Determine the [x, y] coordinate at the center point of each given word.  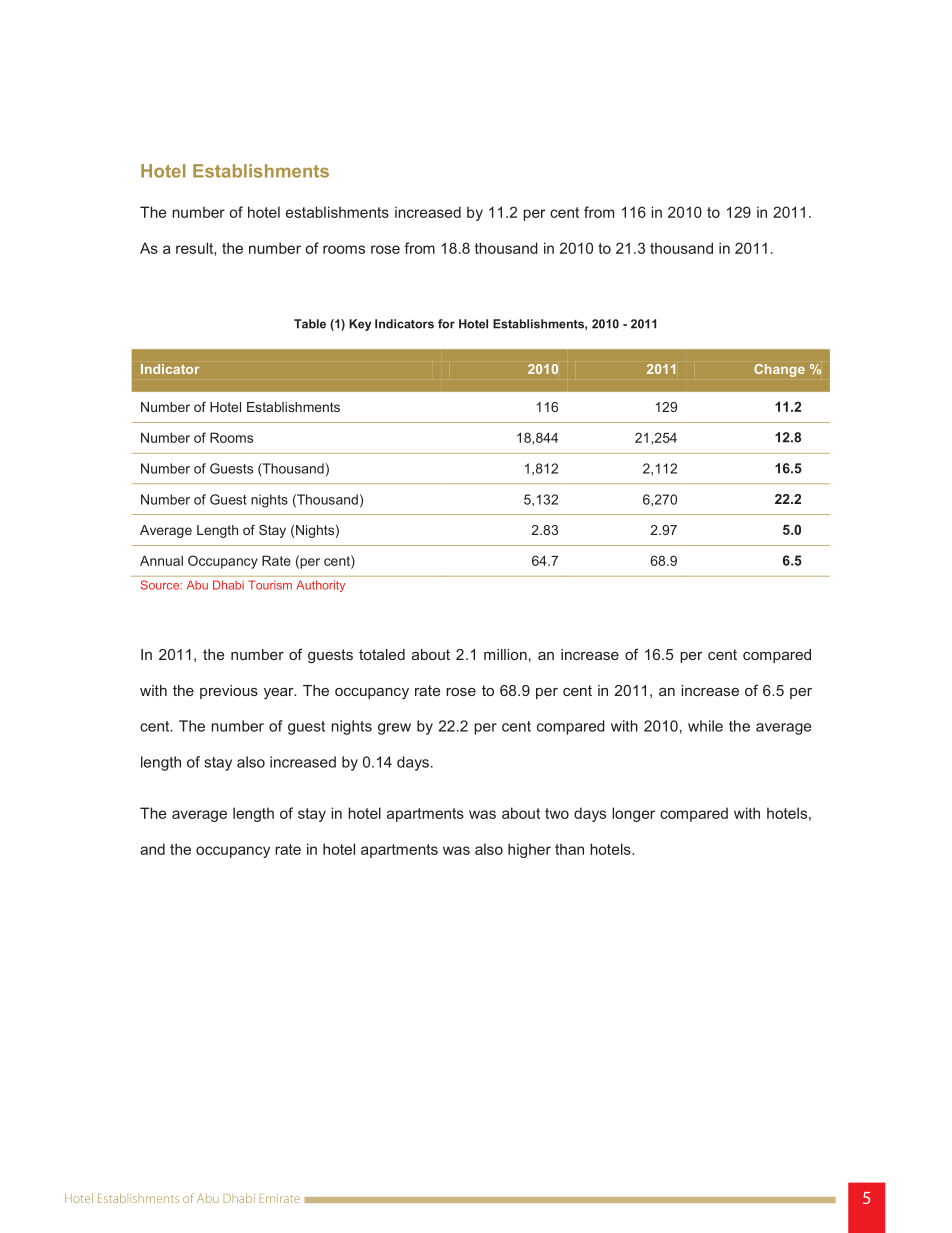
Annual [161, 560]
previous [229, 692]
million [505, 654]
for [446, 324]
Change [779, 370]
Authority [320, 586]
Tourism [270, 585]
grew [394, 729]
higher [529, 850]
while [705, 726]
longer [633, 814]
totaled [382, 654]
